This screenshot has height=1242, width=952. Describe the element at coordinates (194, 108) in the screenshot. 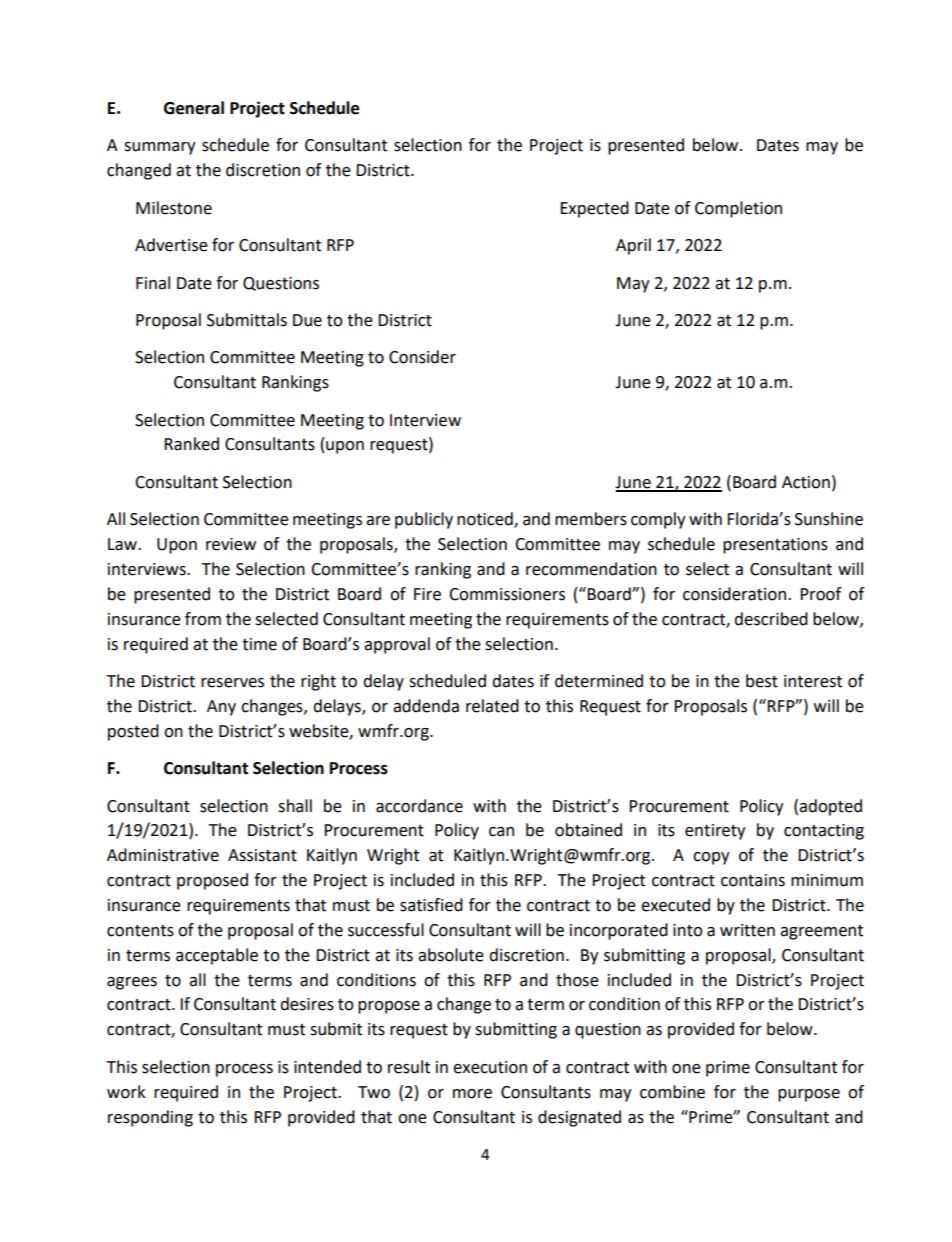

I see `General` at that location.
